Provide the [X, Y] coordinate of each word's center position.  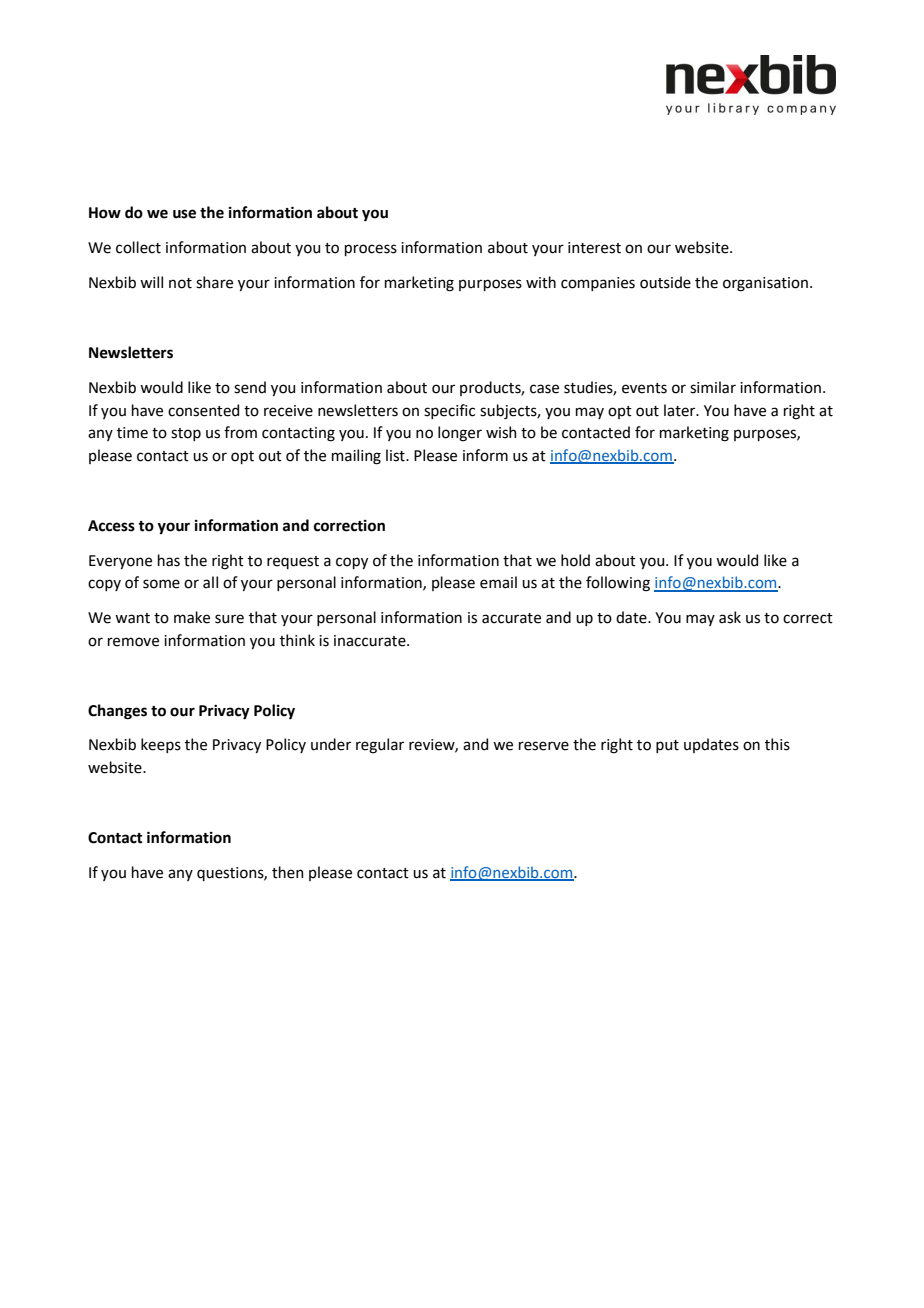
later [681, 410]
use [184, 214]
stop [186, 434]
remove [133, 642]
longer [460, 434]
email [498, 582]
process [371, 250]
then [288, 872]
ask [730, 617]
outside [665, 282]
